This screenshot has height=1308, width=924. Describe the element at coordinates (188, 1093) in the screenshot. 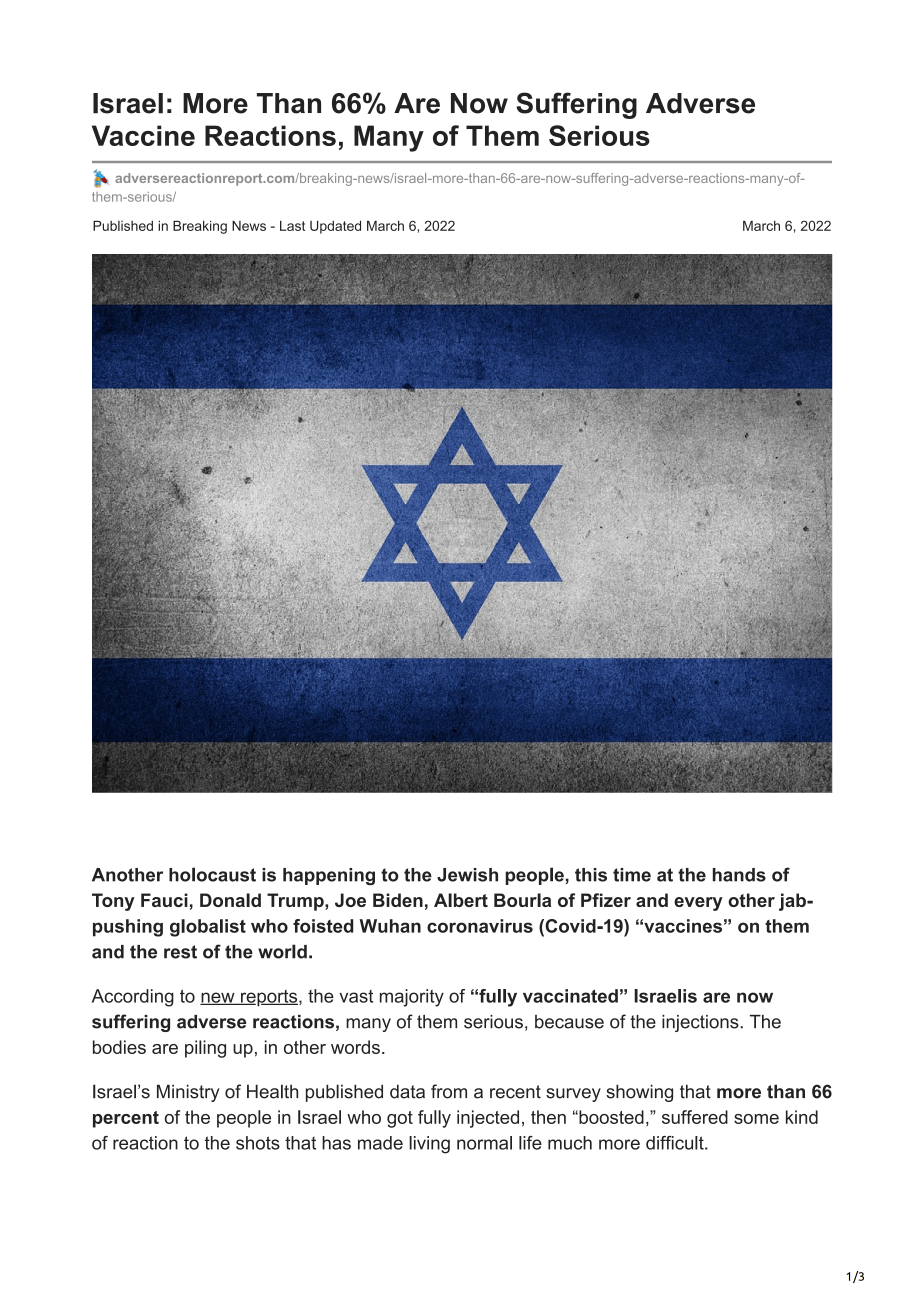

I see `Ministry` at that location.
